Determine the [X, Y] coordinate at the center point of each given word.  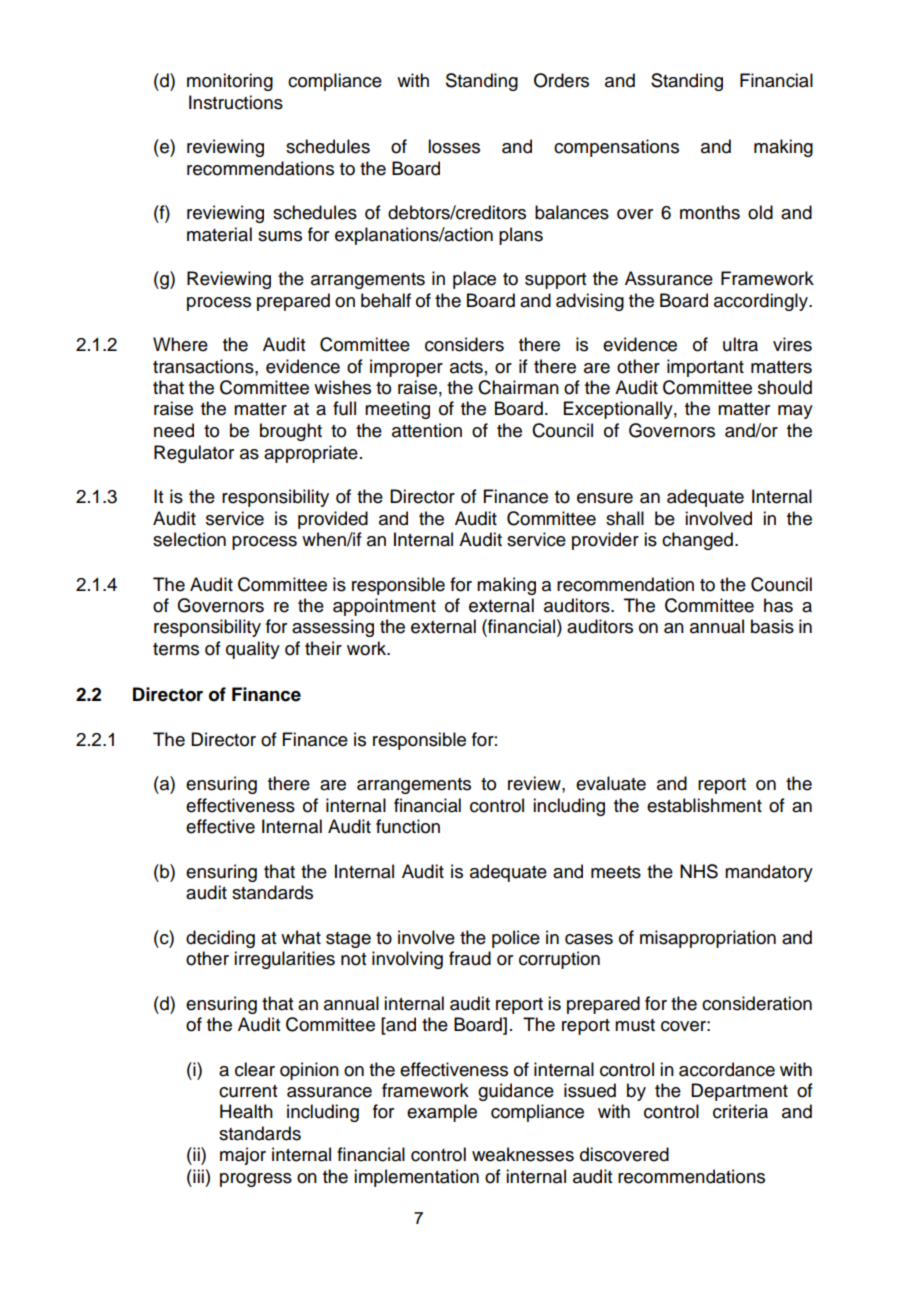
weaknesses [523, 1154]
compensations [616, 148]
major [243, 1156]
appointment [384, 607]
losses [454, 146]
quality [253, 650]
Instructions [236, 102]
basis [772, 626]
